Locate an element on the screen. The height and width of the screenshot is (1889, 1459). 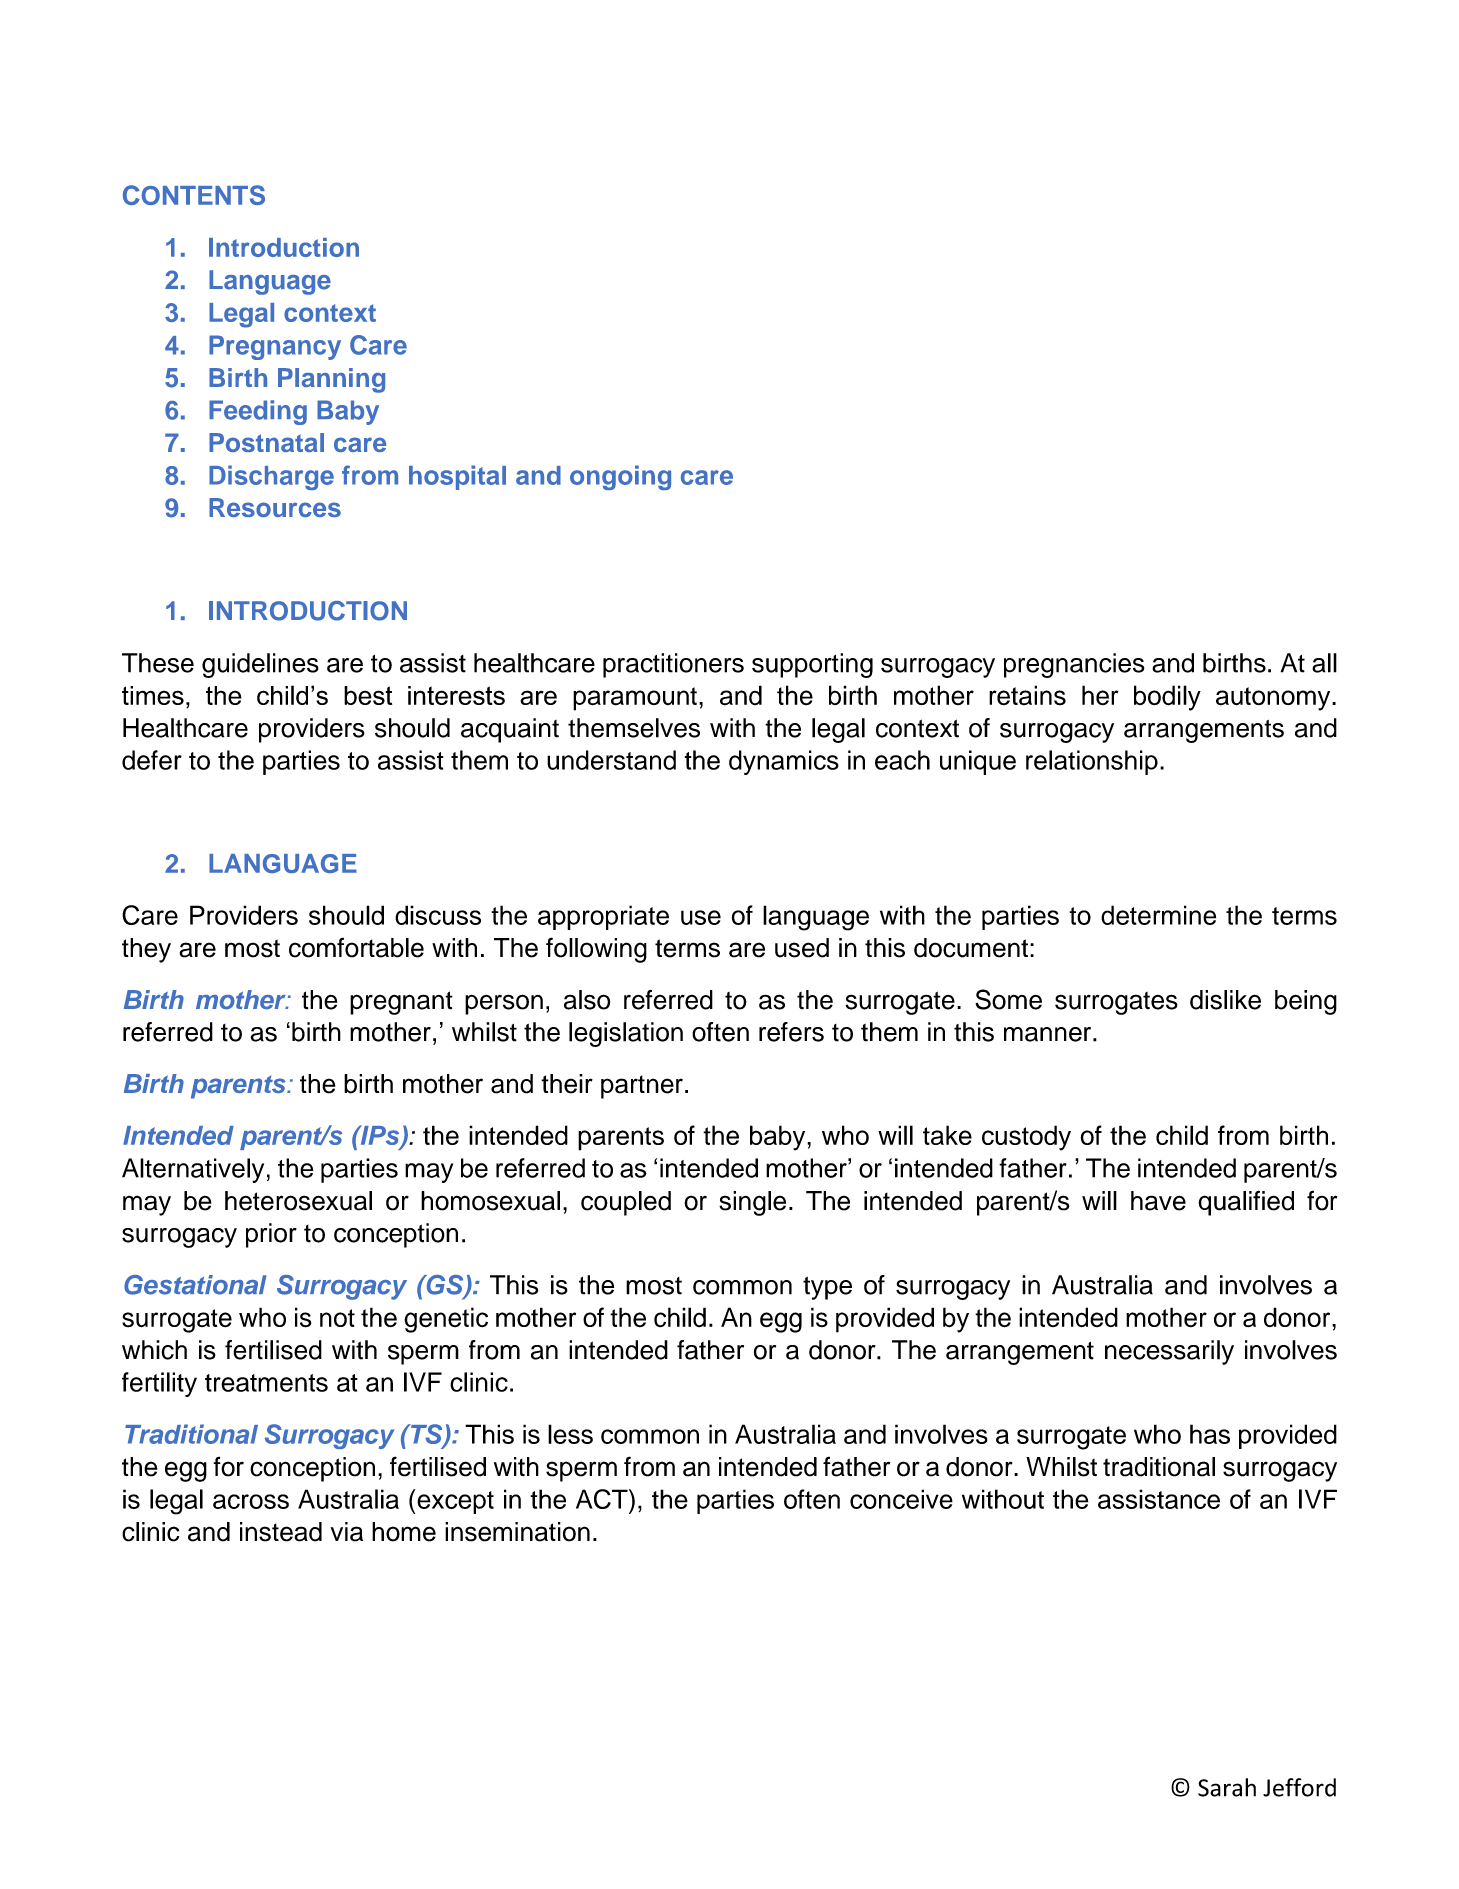
necessarily is located at coordinates (1169, 1352).
